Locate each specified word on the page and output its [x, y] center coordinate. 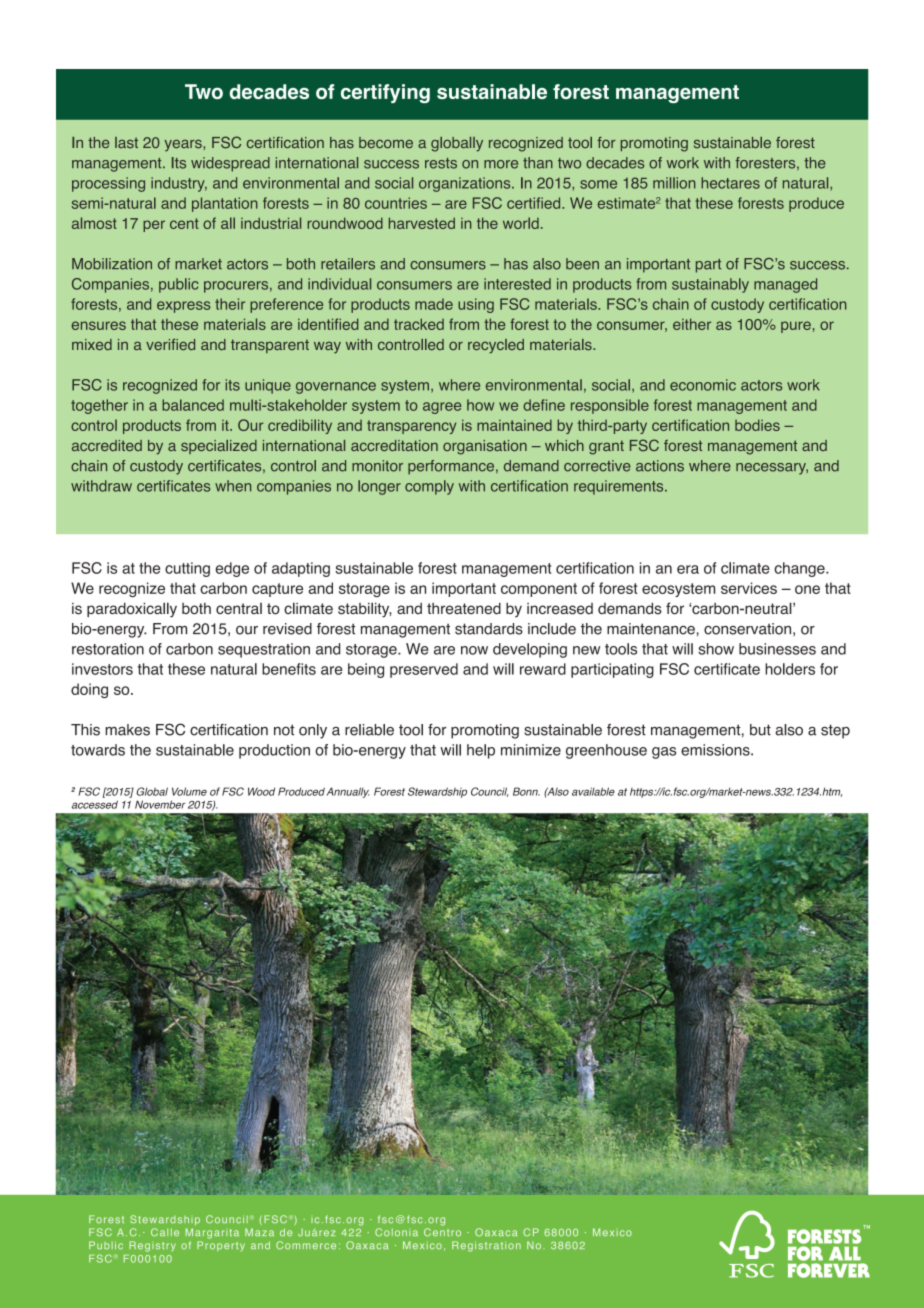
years [184, 146]
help [481, 751]
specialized [219, 447]
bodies [757, 425]
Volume [189, 791]
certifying [385, 93]
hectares [730, 183]
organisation [485, 447]
